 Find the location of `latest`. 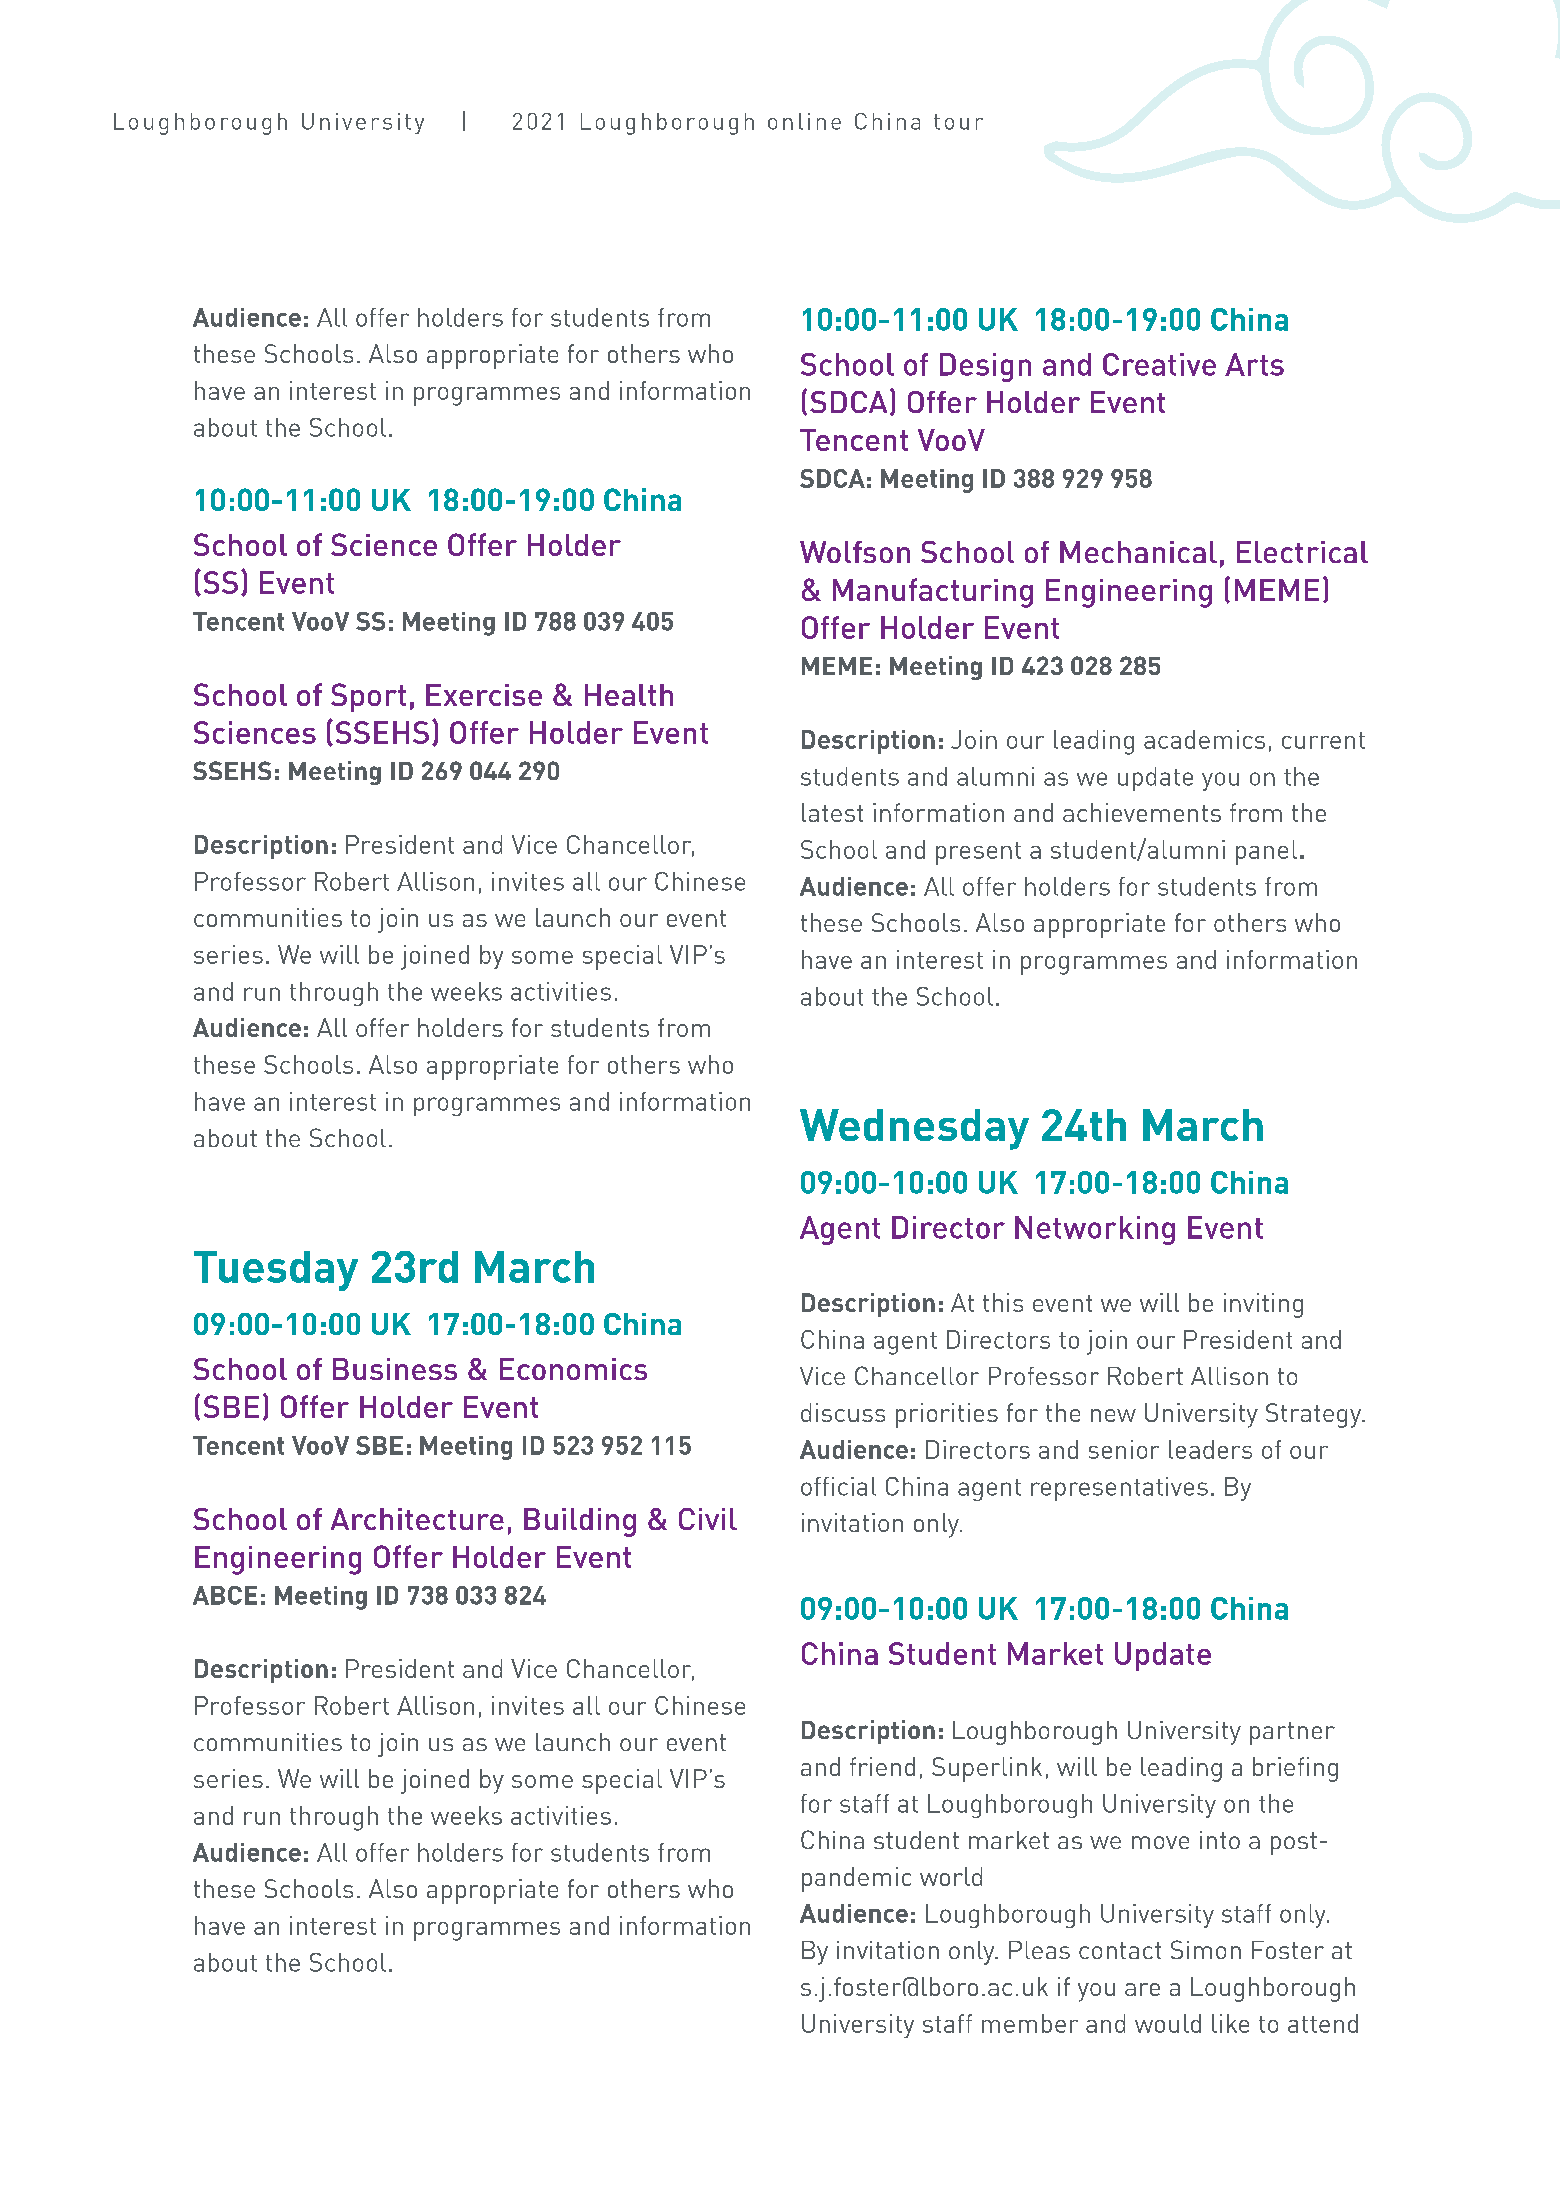

latest is located at coordinates (832, 812).
